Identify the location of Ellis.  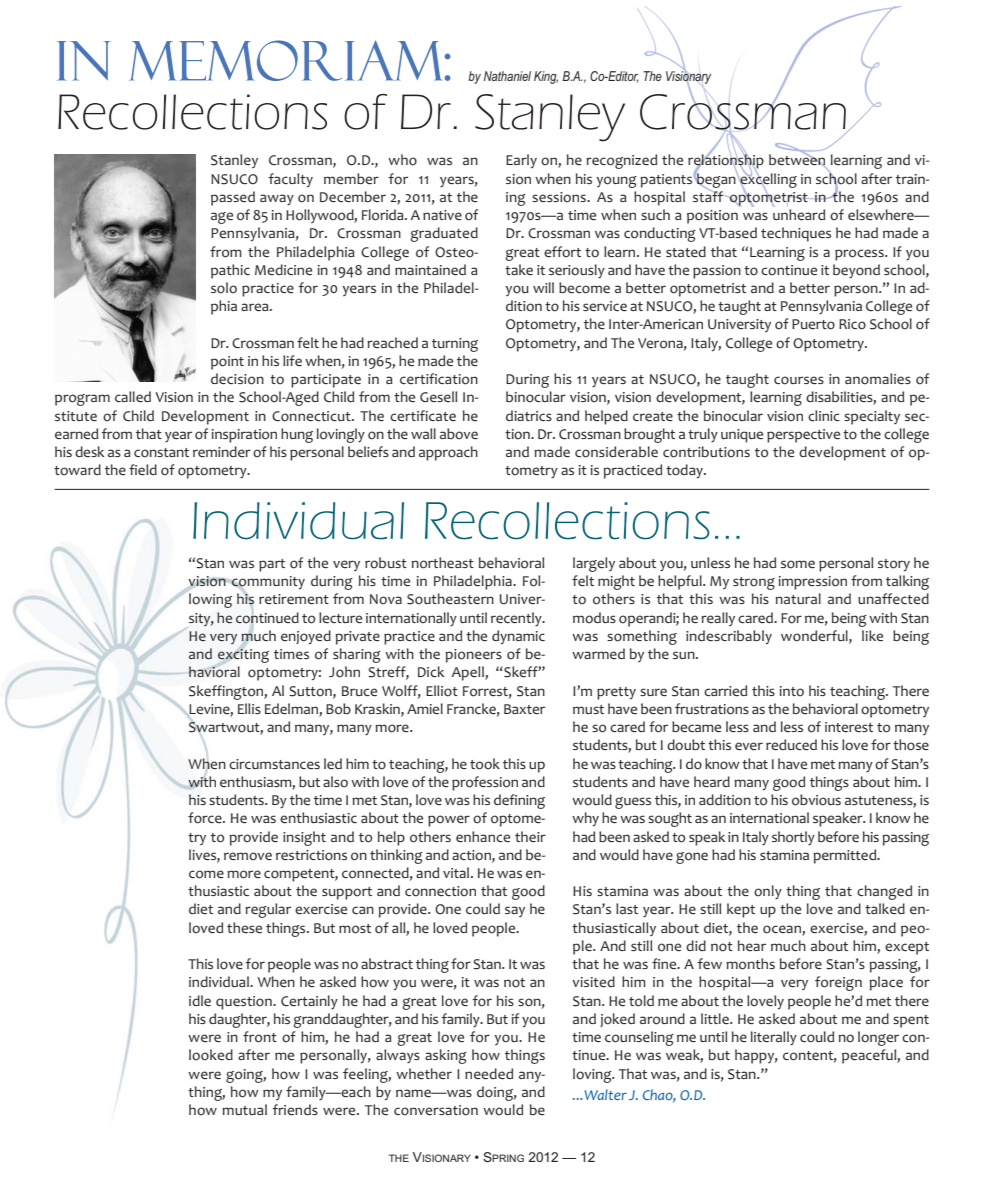
(249, 708).
